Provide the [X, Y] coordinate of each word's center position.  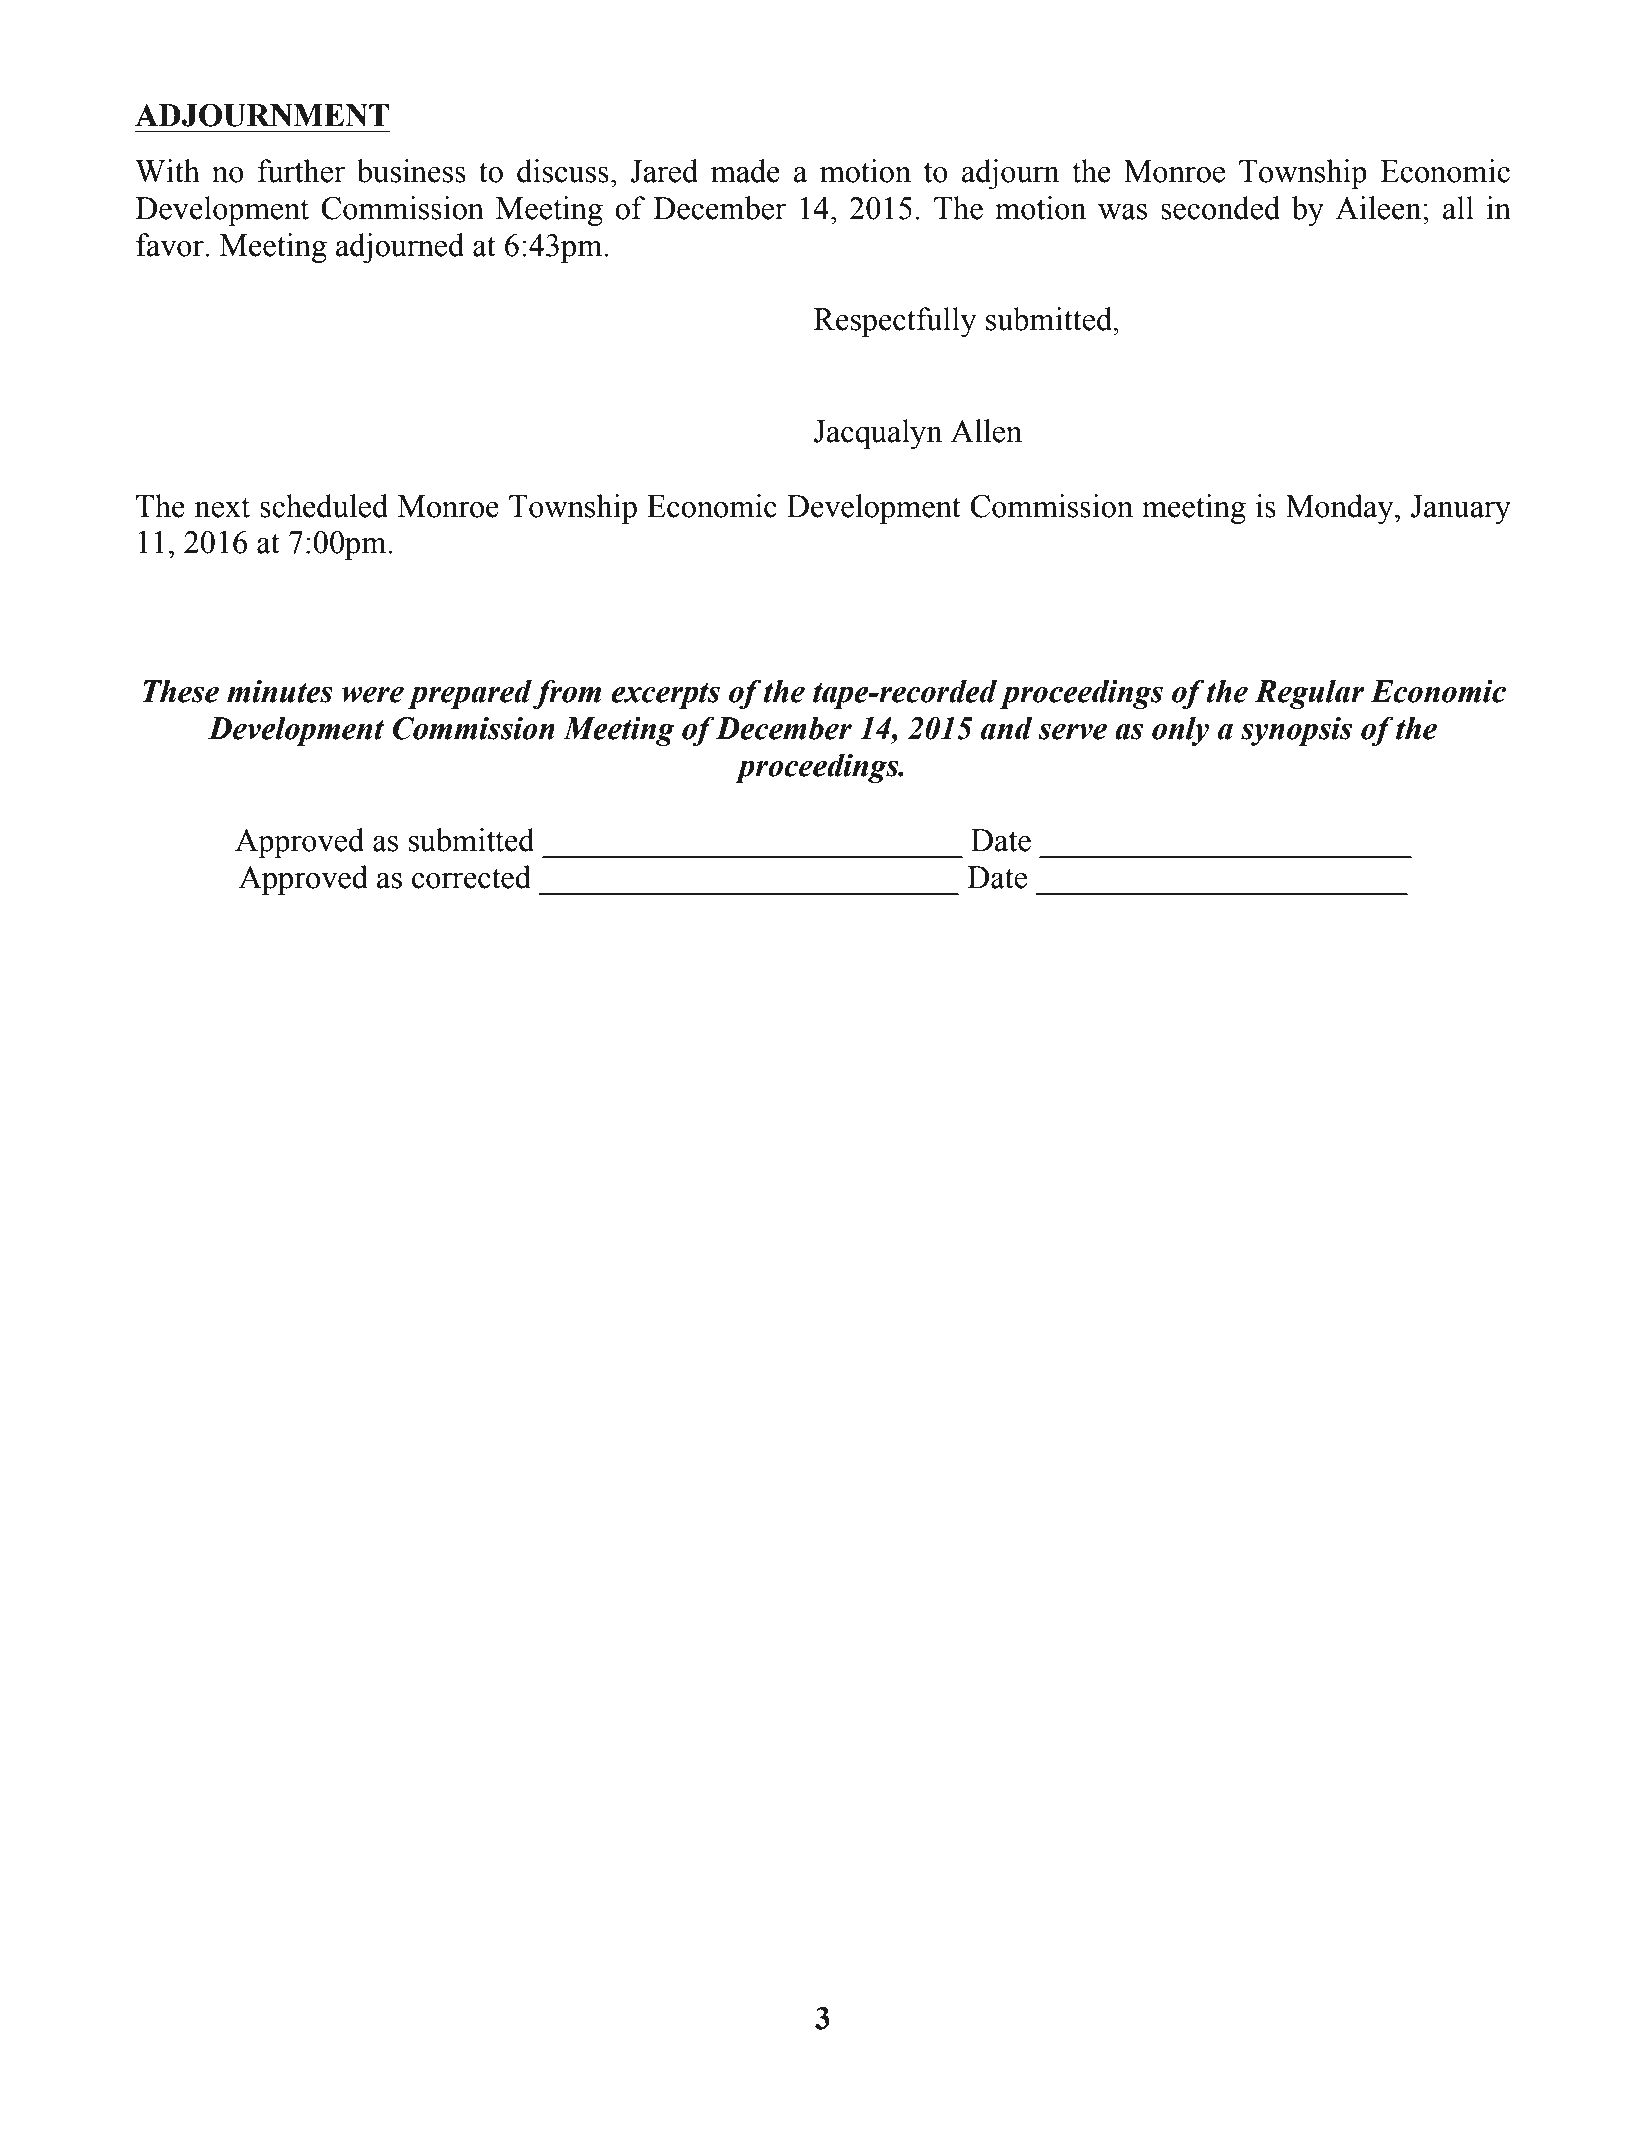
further [301, 171]
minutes [280, 691]
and [1007, 728]
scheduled [324, 506]
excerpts [665, 696]
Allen [986, 431]
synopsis [1296, 731]
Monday [1341, 509]
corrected [471, 877]
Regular [1309, 694]
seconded [1220, 208]
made [745, 171]
